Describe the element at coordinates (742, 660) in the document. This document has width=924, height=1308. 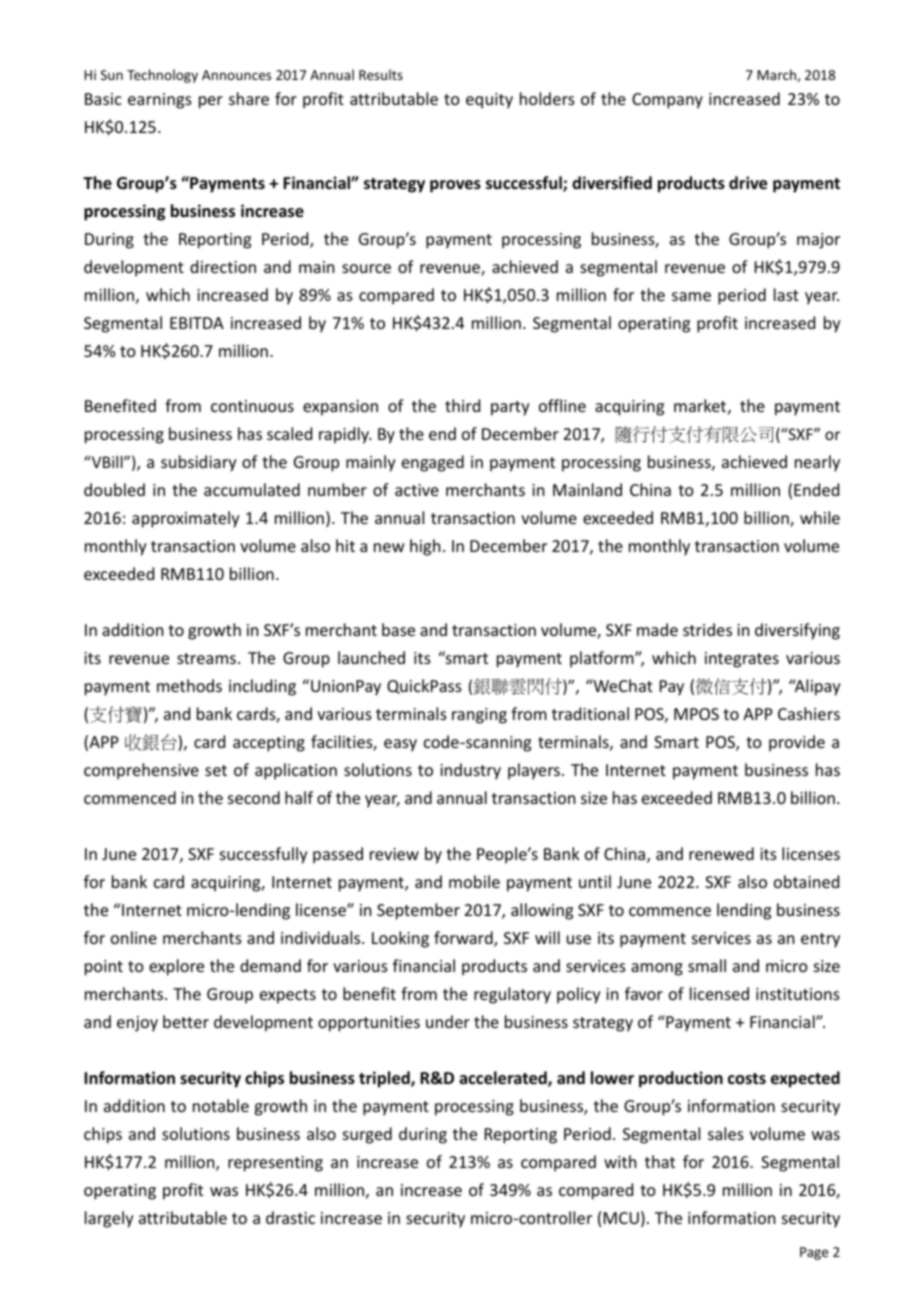
I see `integrates` at that location.
